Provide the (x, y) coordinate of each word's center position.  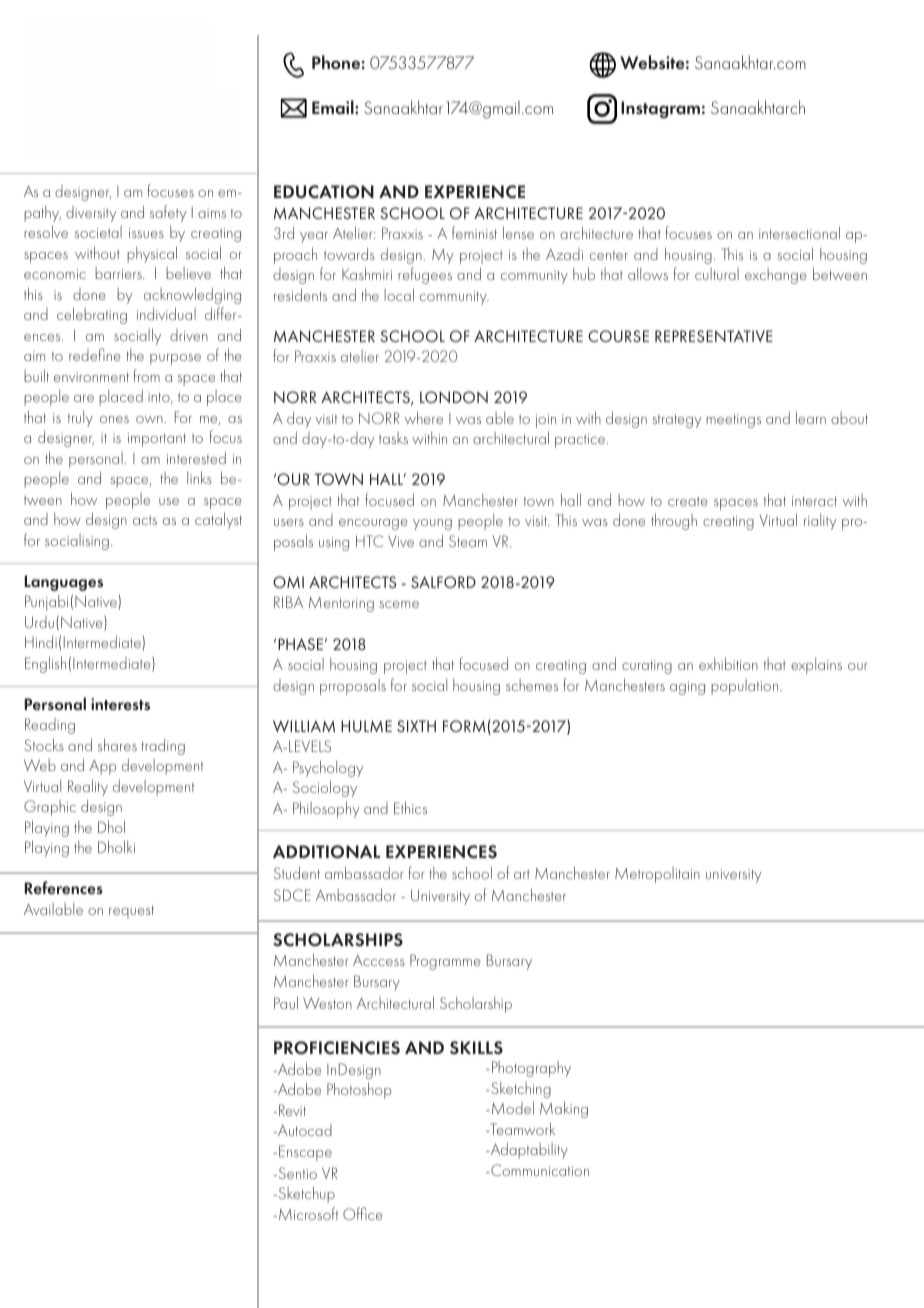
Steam (468, 541)
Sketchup (305, 1194)
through (674, 521)
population (746, 687)
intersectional (799, 232)
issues (146, 233)
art (522, 874)
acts (145, 520)
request (131, 912)
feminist (474, 232)
